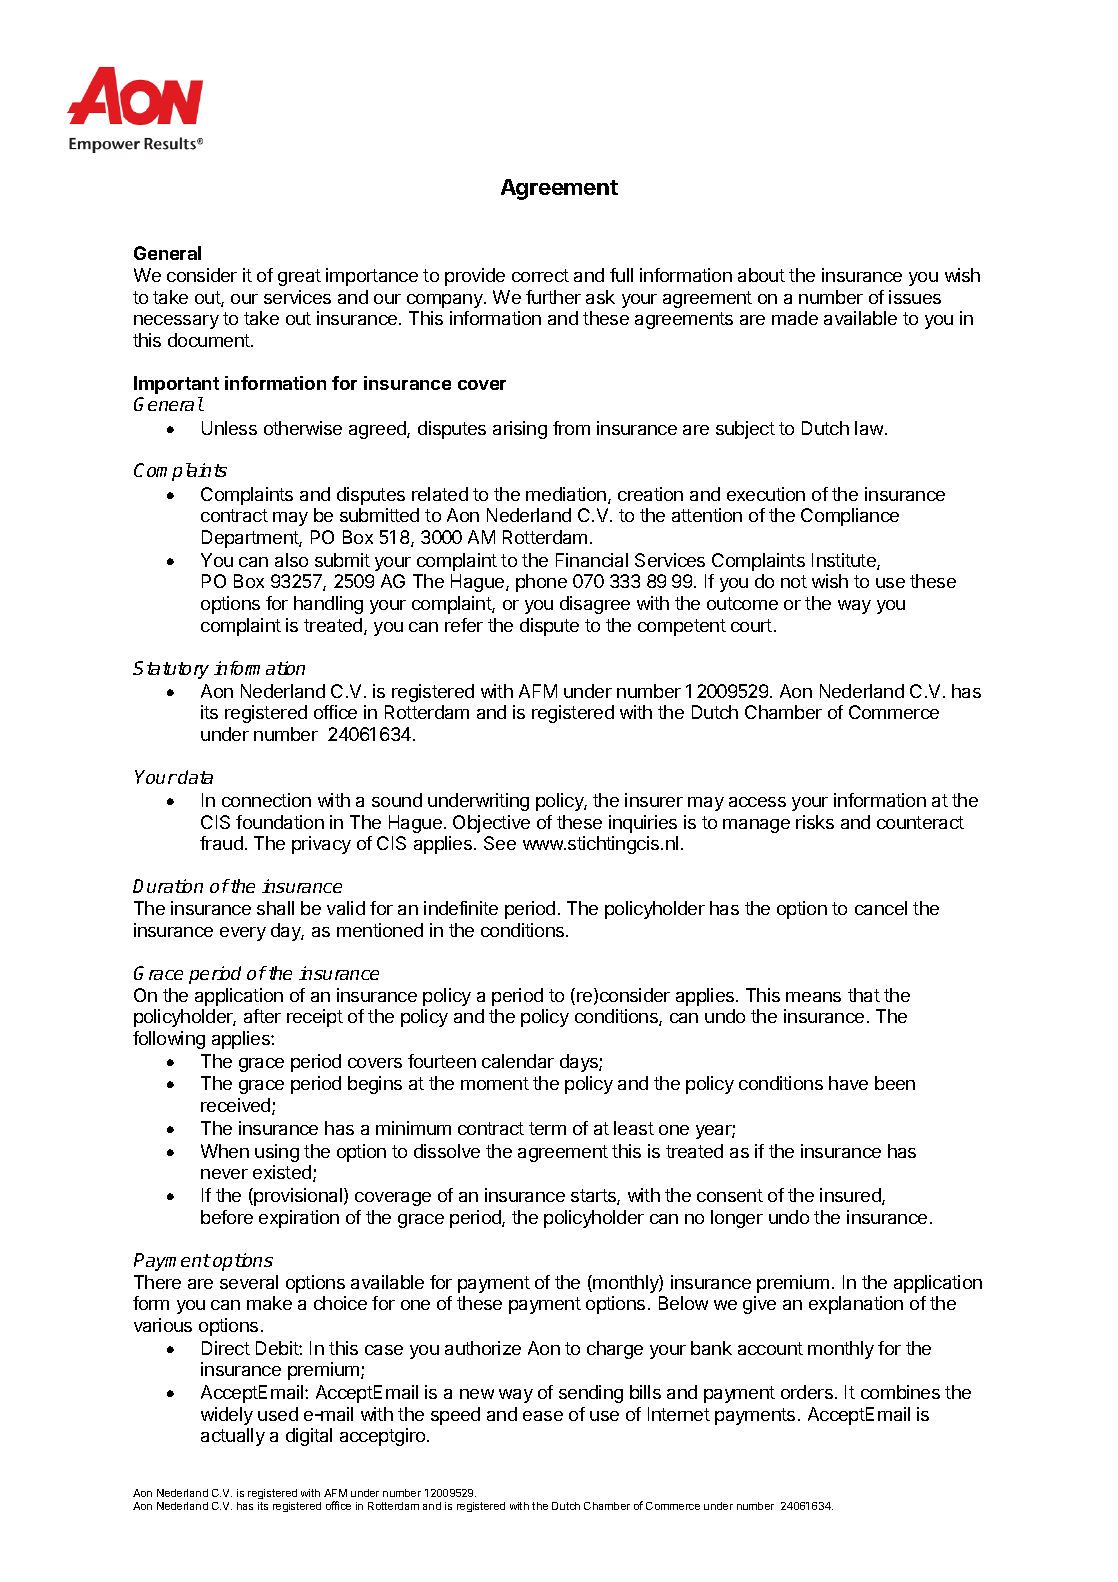  I want to click on orders, so click(807, 1392).
